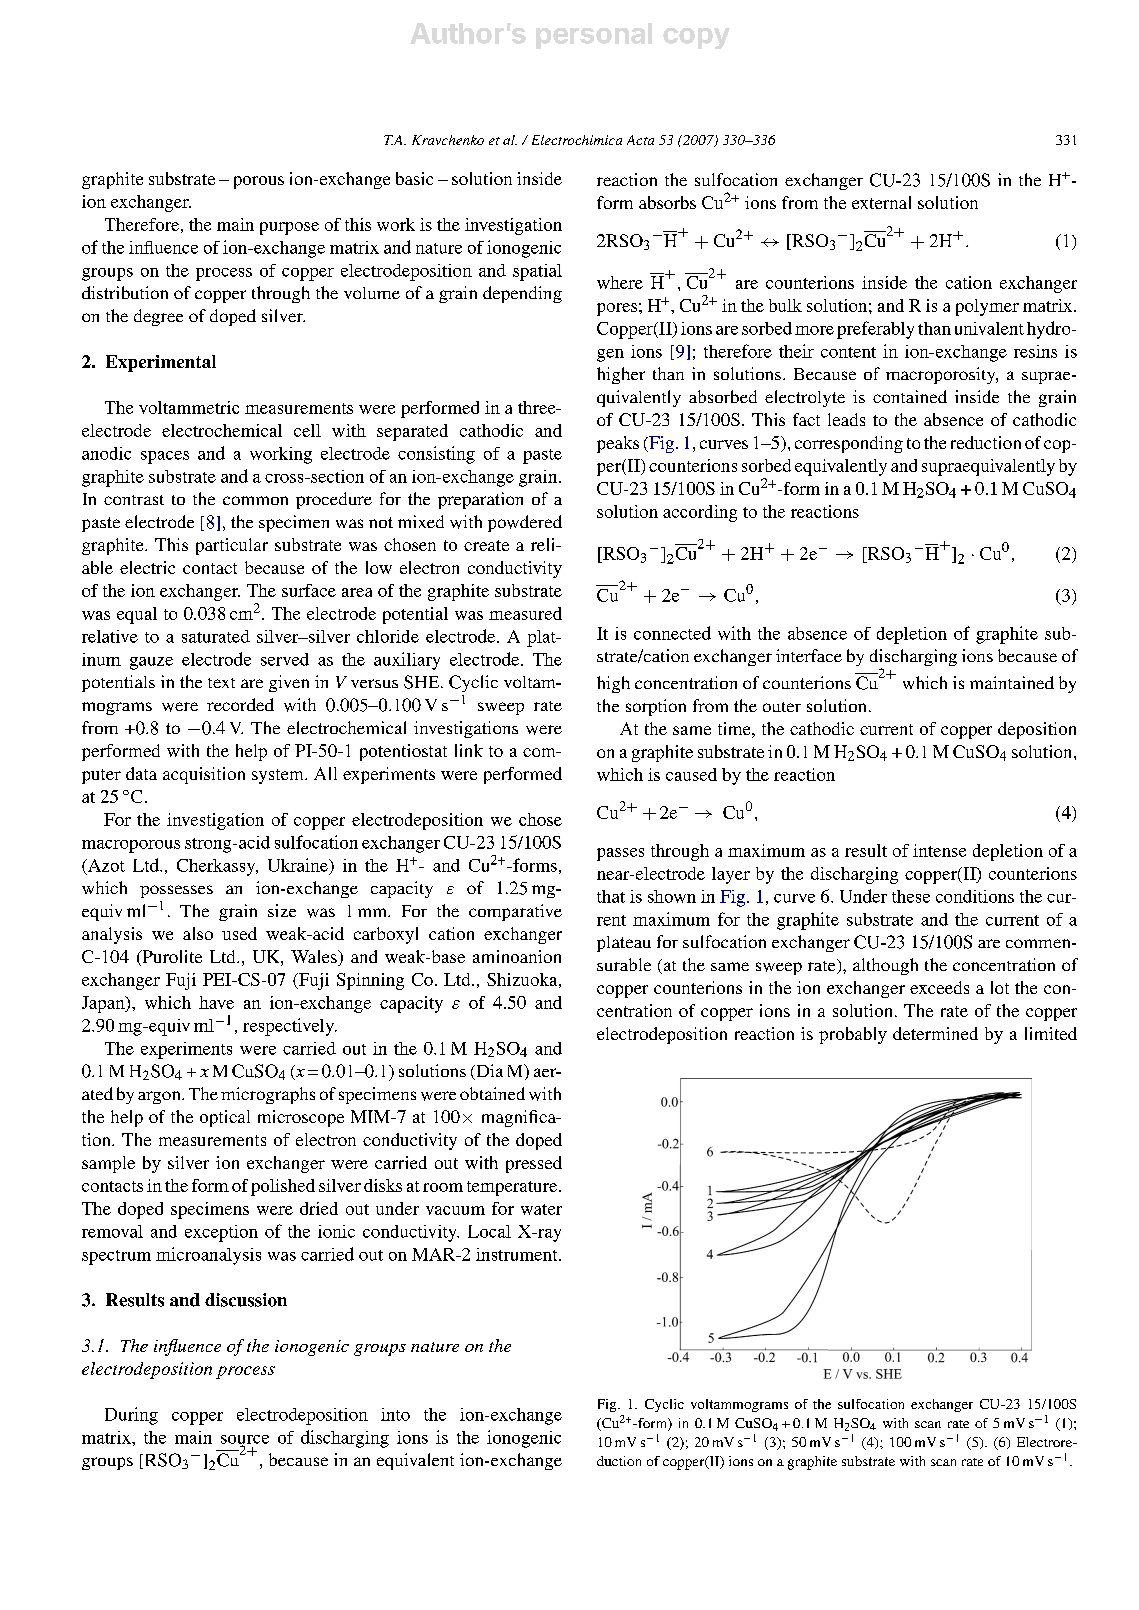 Image resolution: width=1139 pixels, height=1610 pixels. What do you see at coordinates (640, 140) in the screenshot?
I see `Acta` at bounding box center [640, 140].
